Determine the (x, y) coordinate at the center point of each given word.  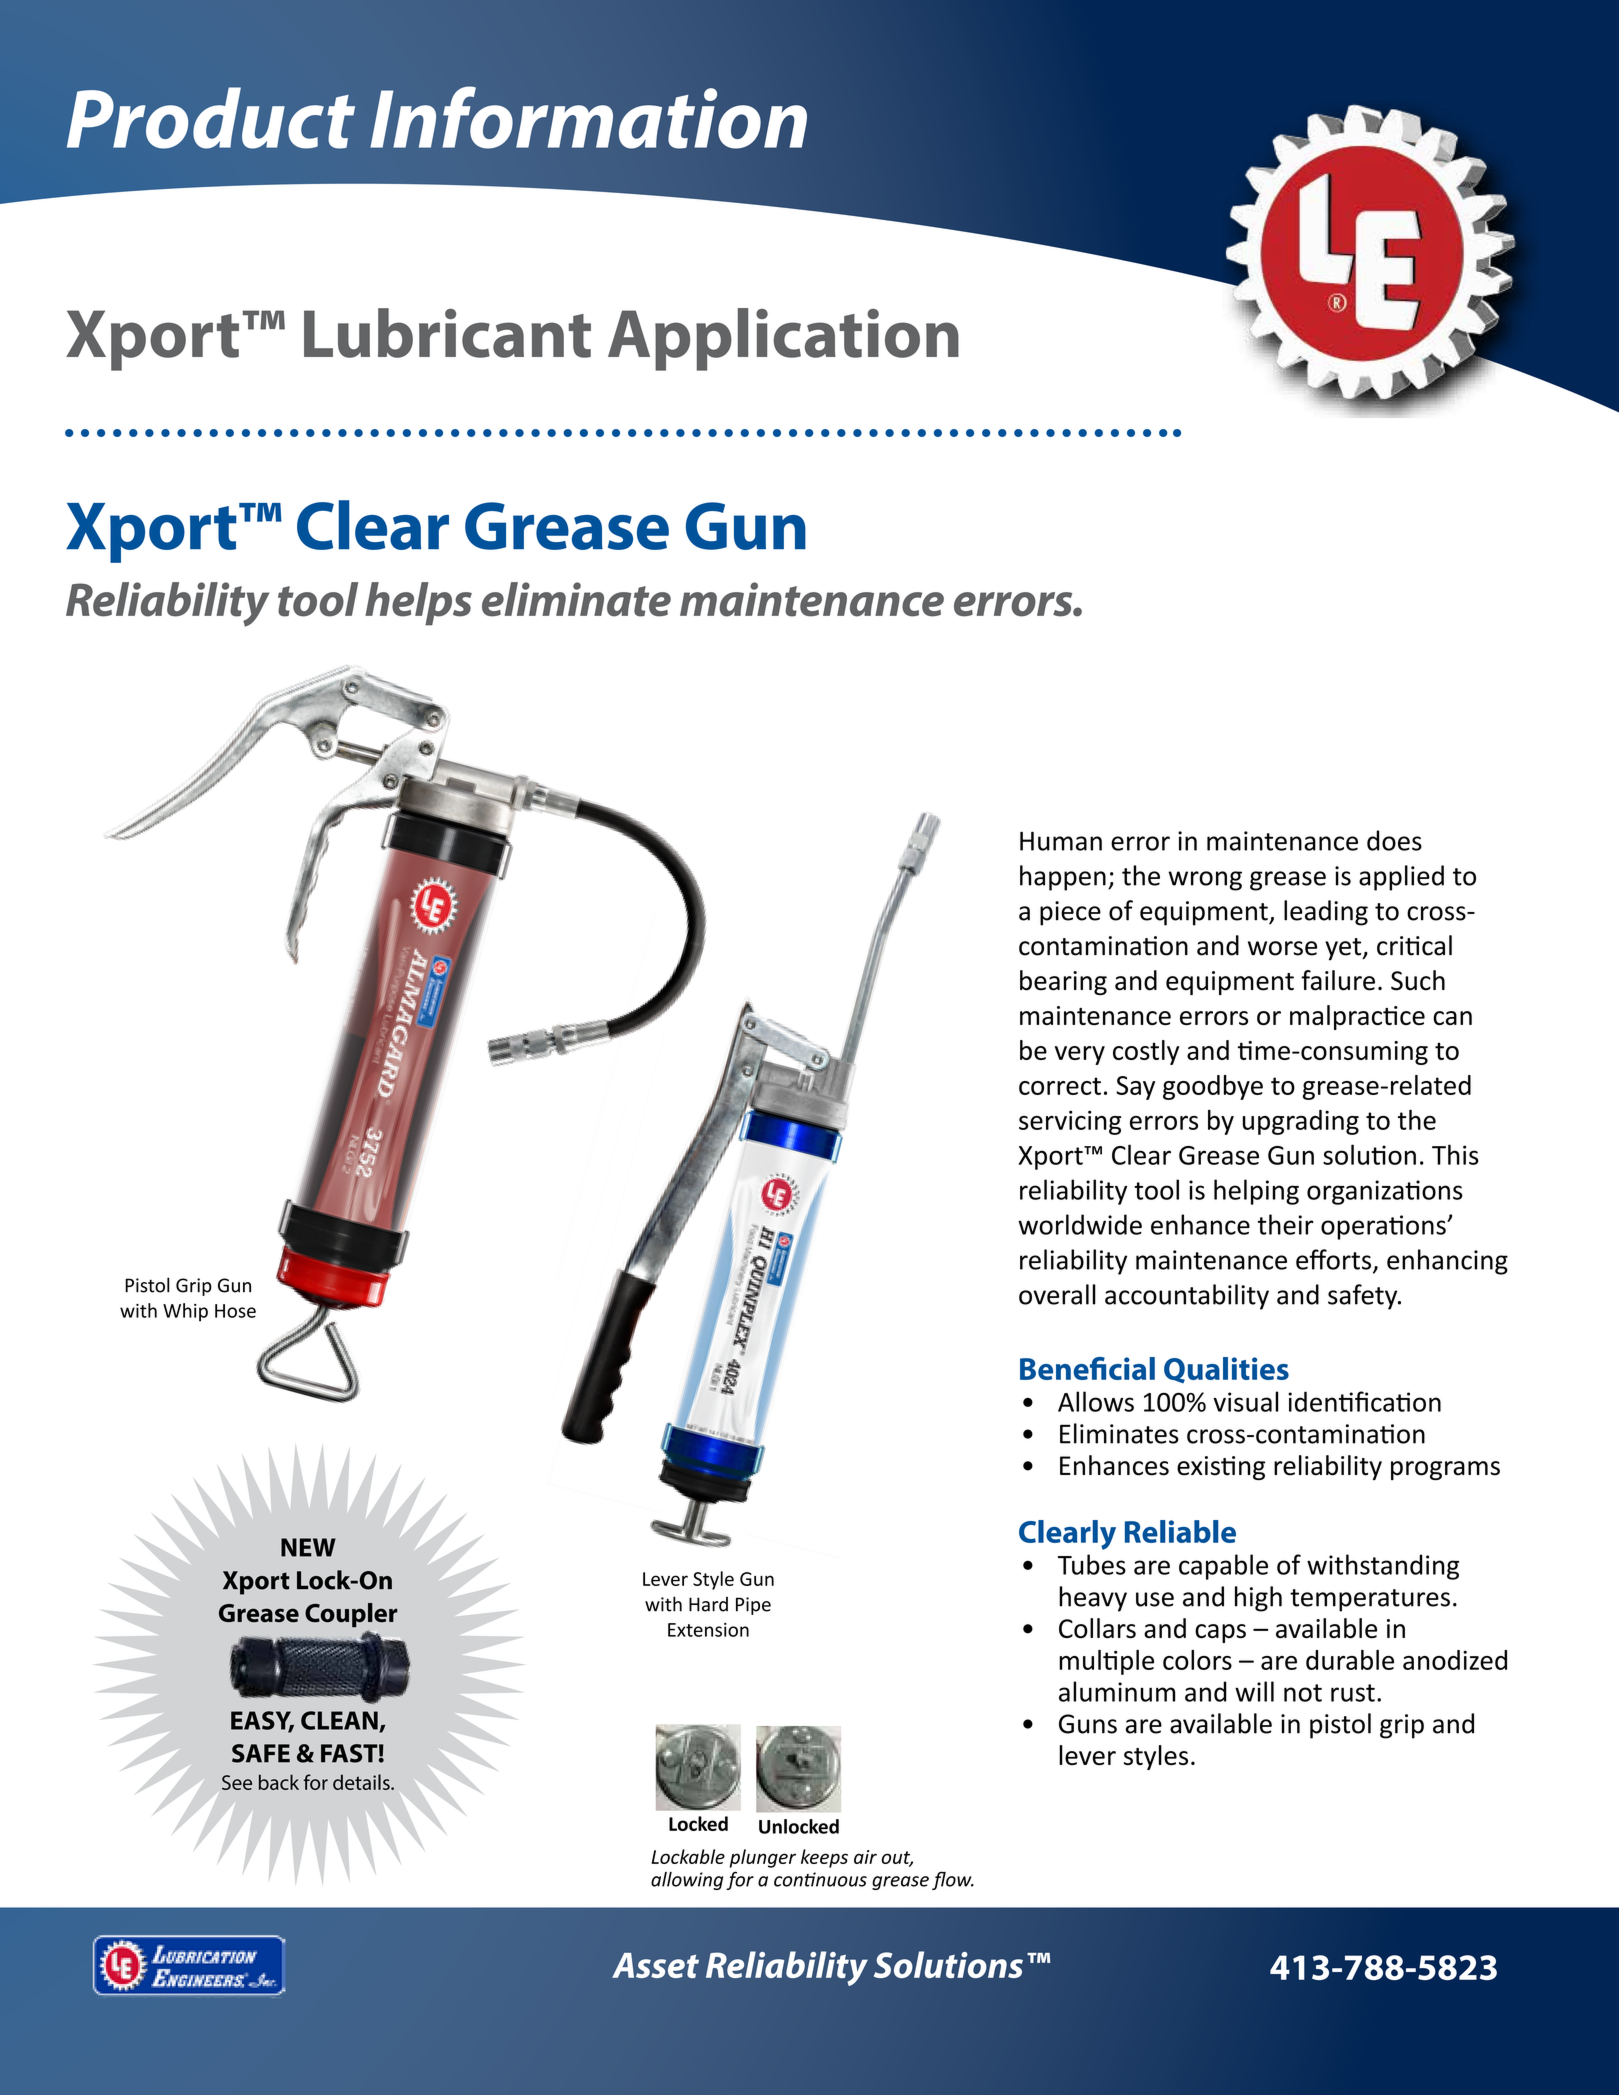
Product (211, 118)
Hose (235, 1311)
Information (588, 117)
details (362, 1782)
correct (1060, 1086)
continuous (820, 1879)
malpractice (1357, 1017)
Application (783, 339)
